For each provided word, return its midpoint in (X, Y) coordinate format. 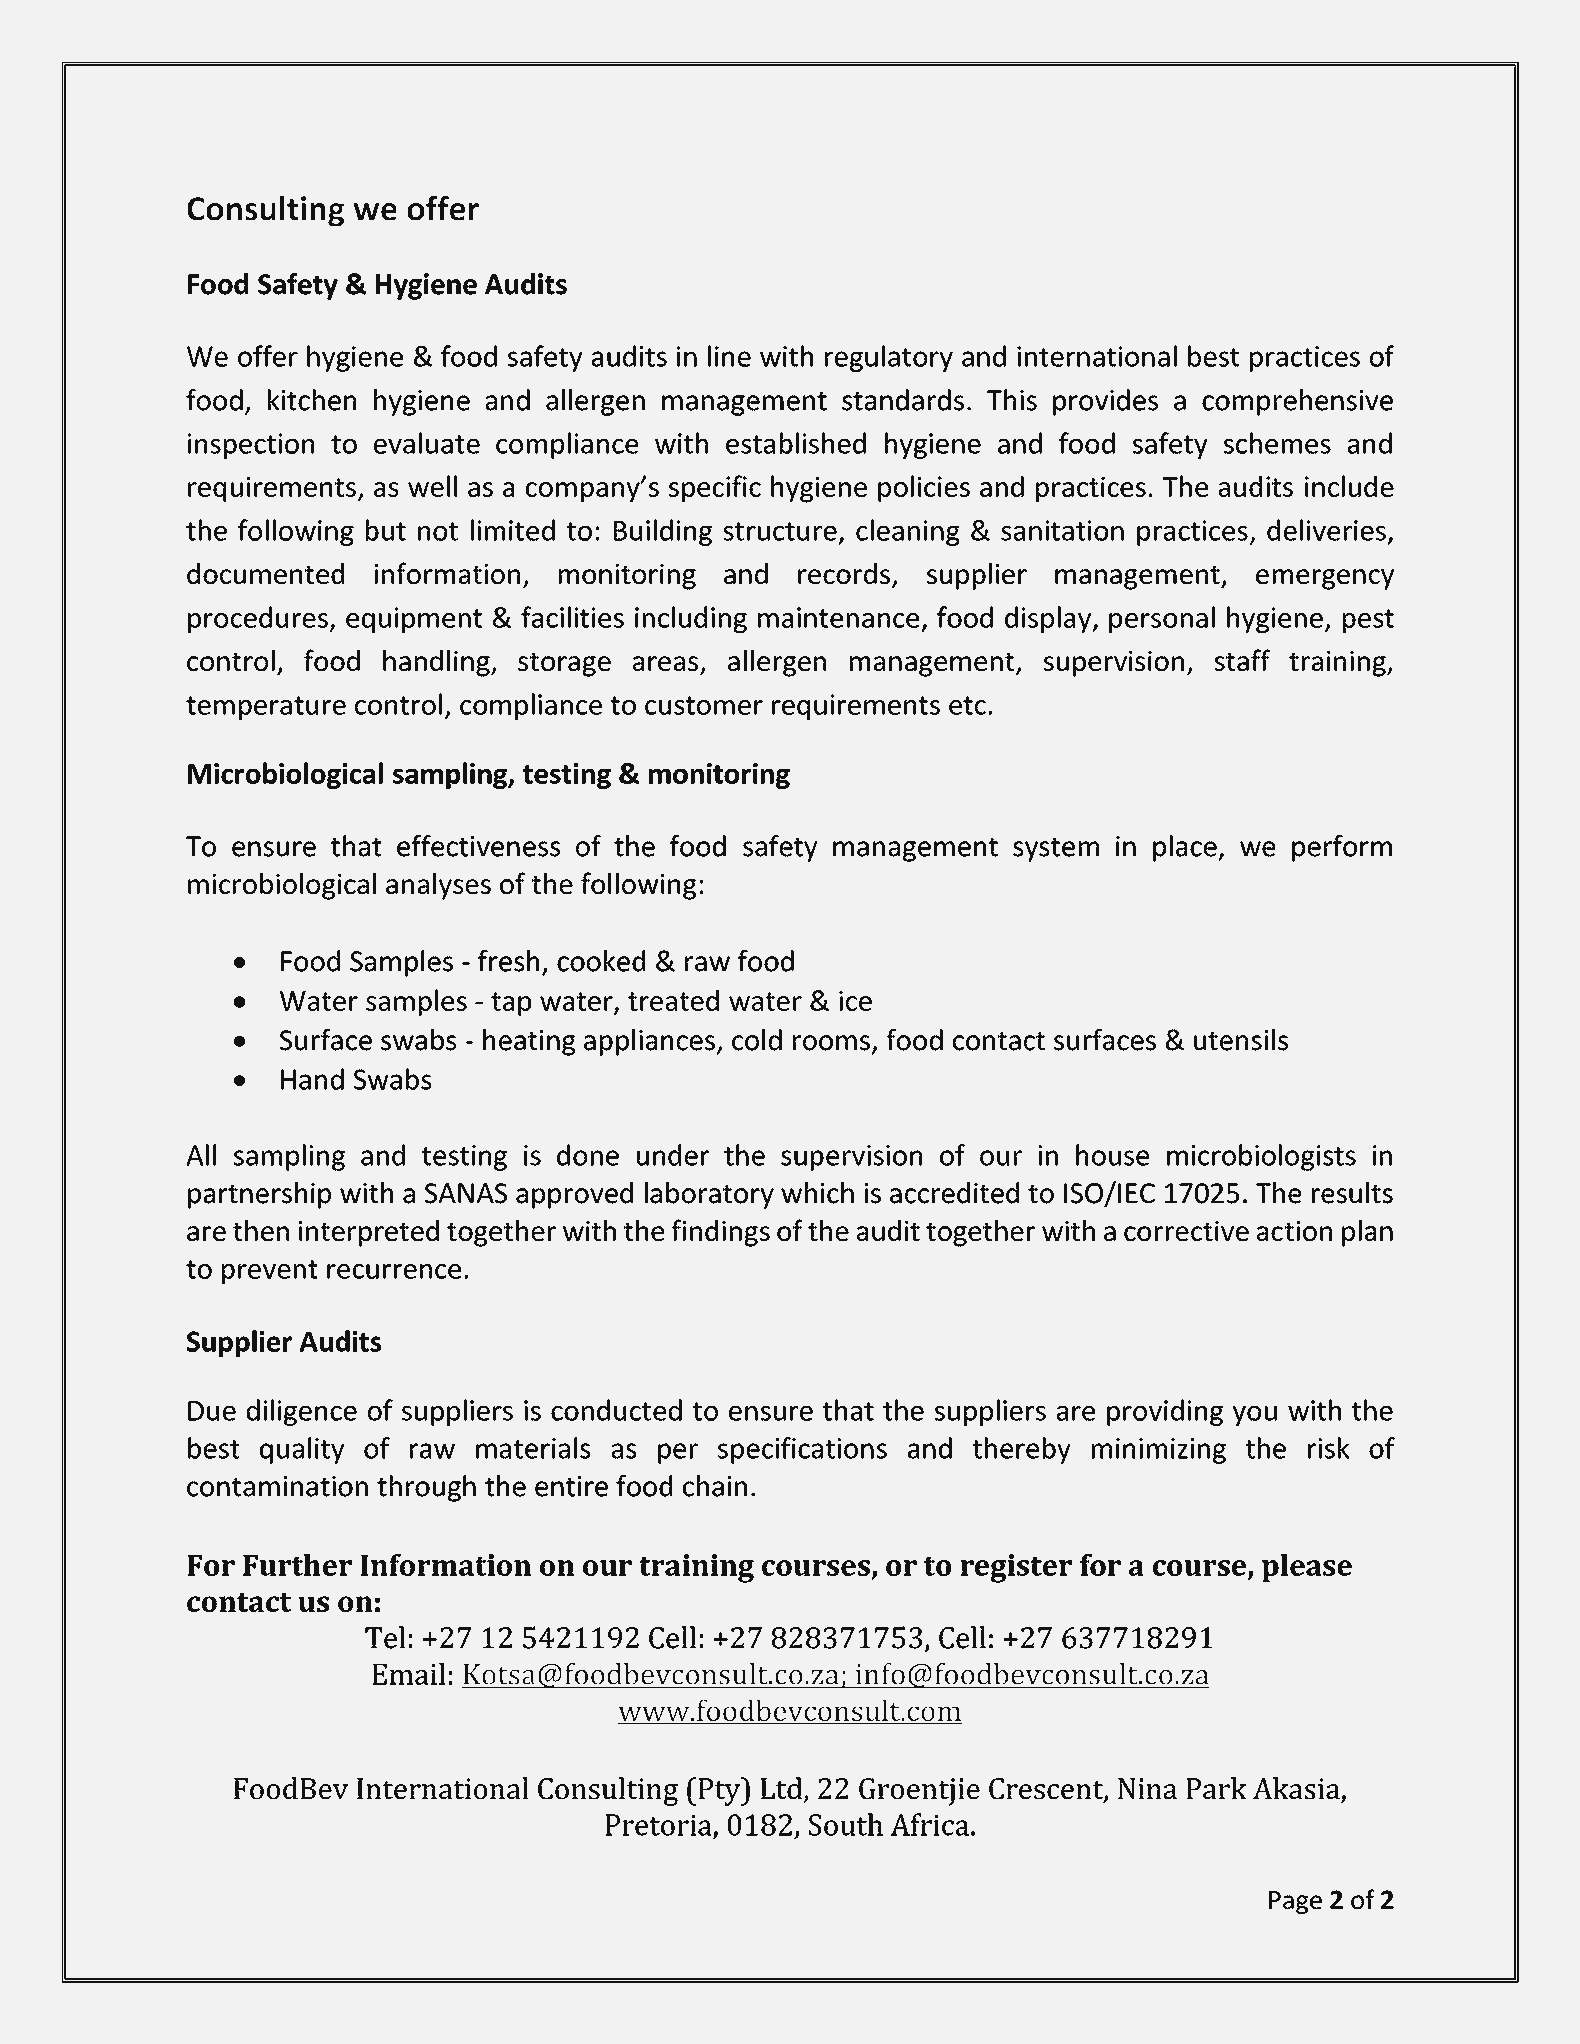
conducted (616, 1410)
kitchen (312, 400)
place (1186, 848)
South (846, 1824)
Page (1295, 1902)
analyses (438, 886)
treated (673, 1000)
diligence (302, 1412)
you (1255, 1416)
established (796, 443)
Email (408, 1674)
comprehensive (1297, 402)
